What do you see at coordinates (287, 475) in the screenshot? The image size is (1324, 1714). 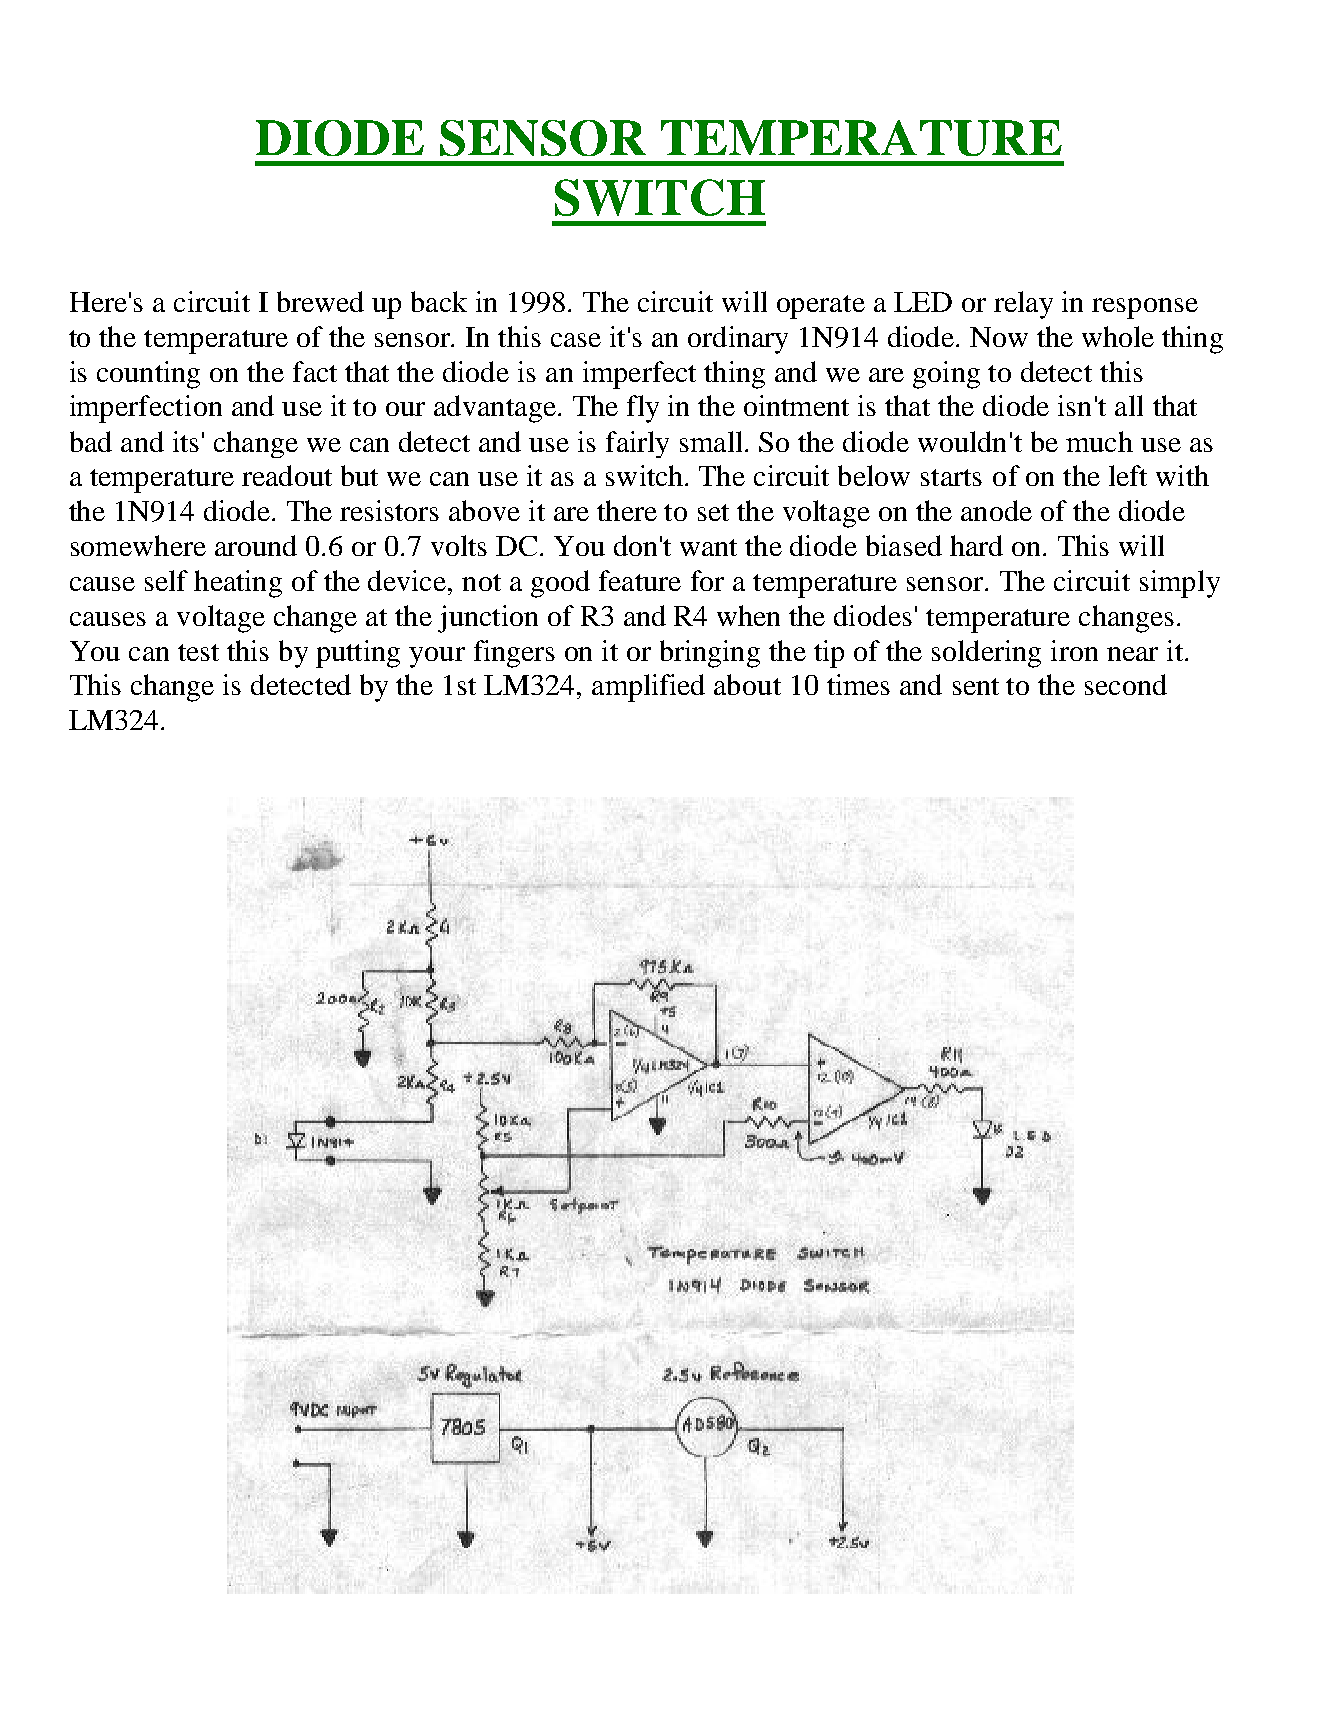 I see `readout` at bounding box center [287, 475].
